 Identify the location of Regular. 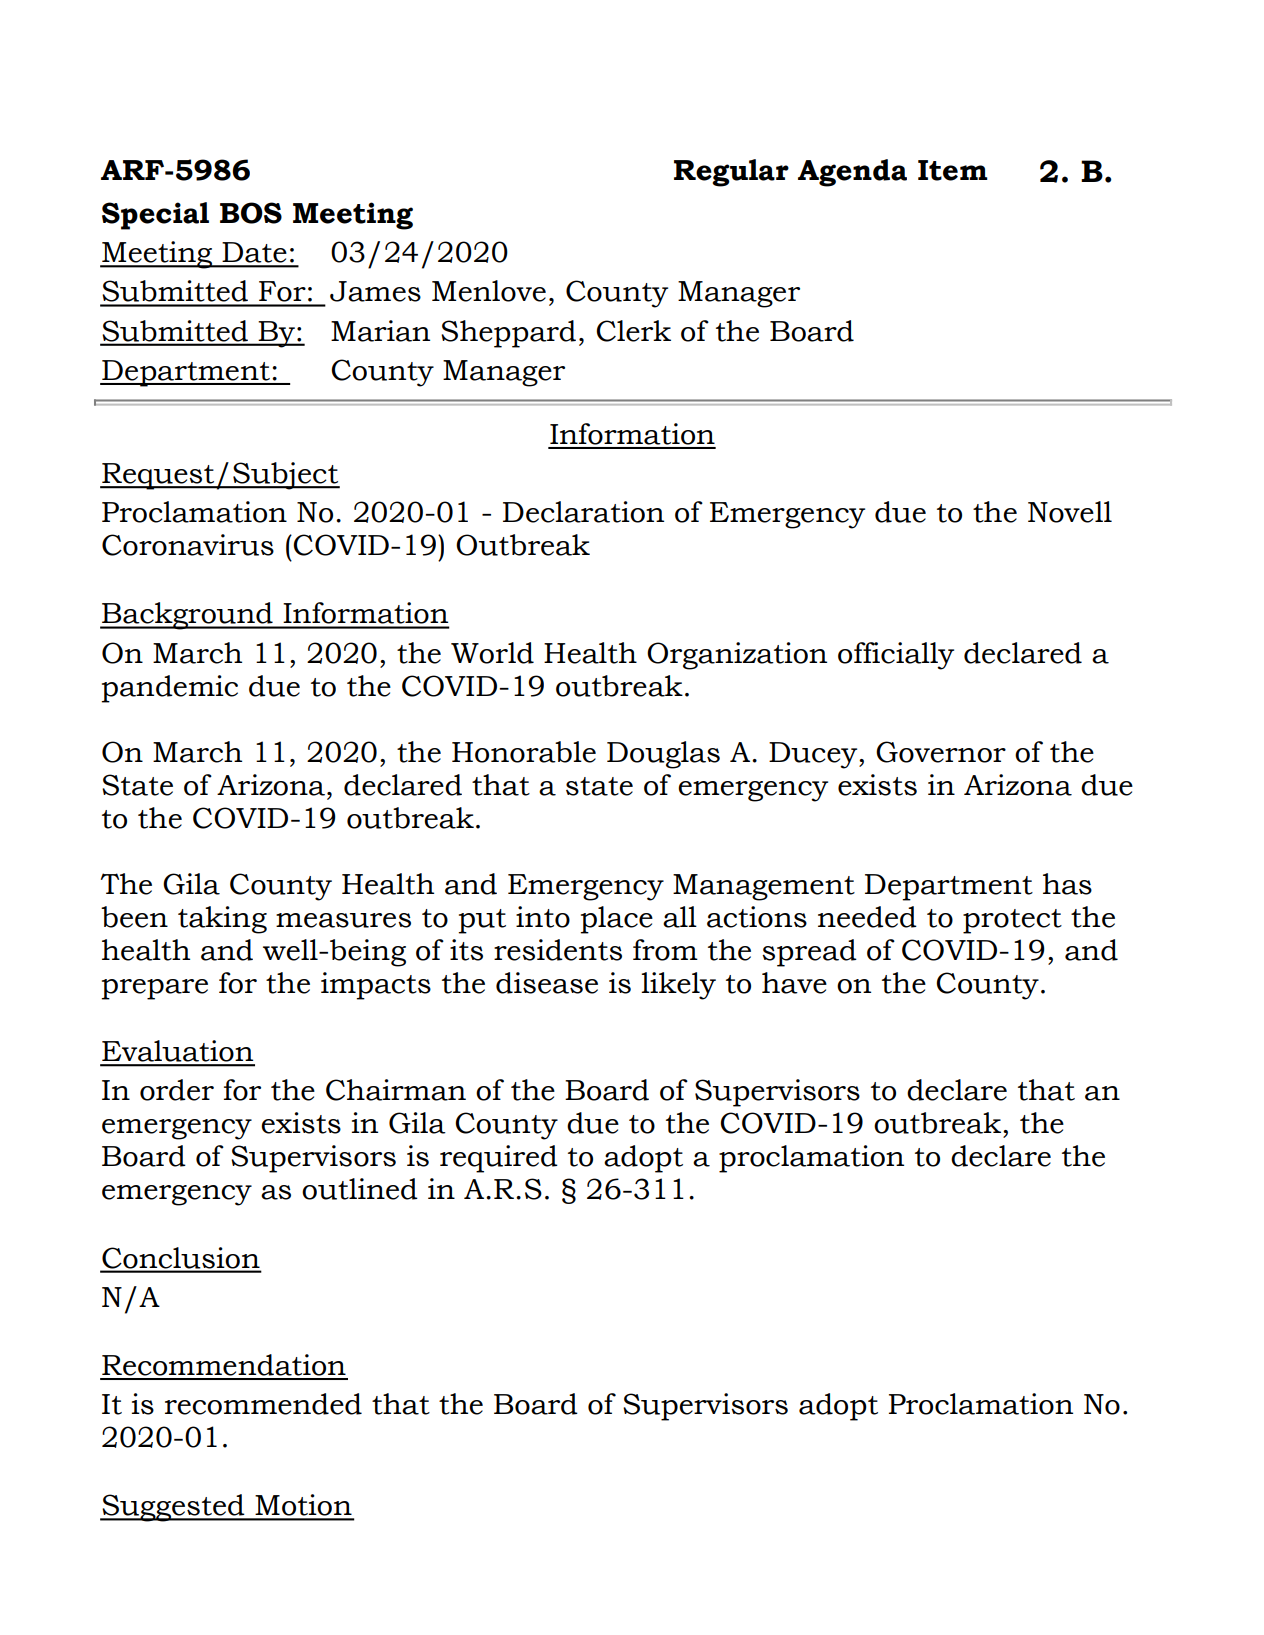
(731, 173).
